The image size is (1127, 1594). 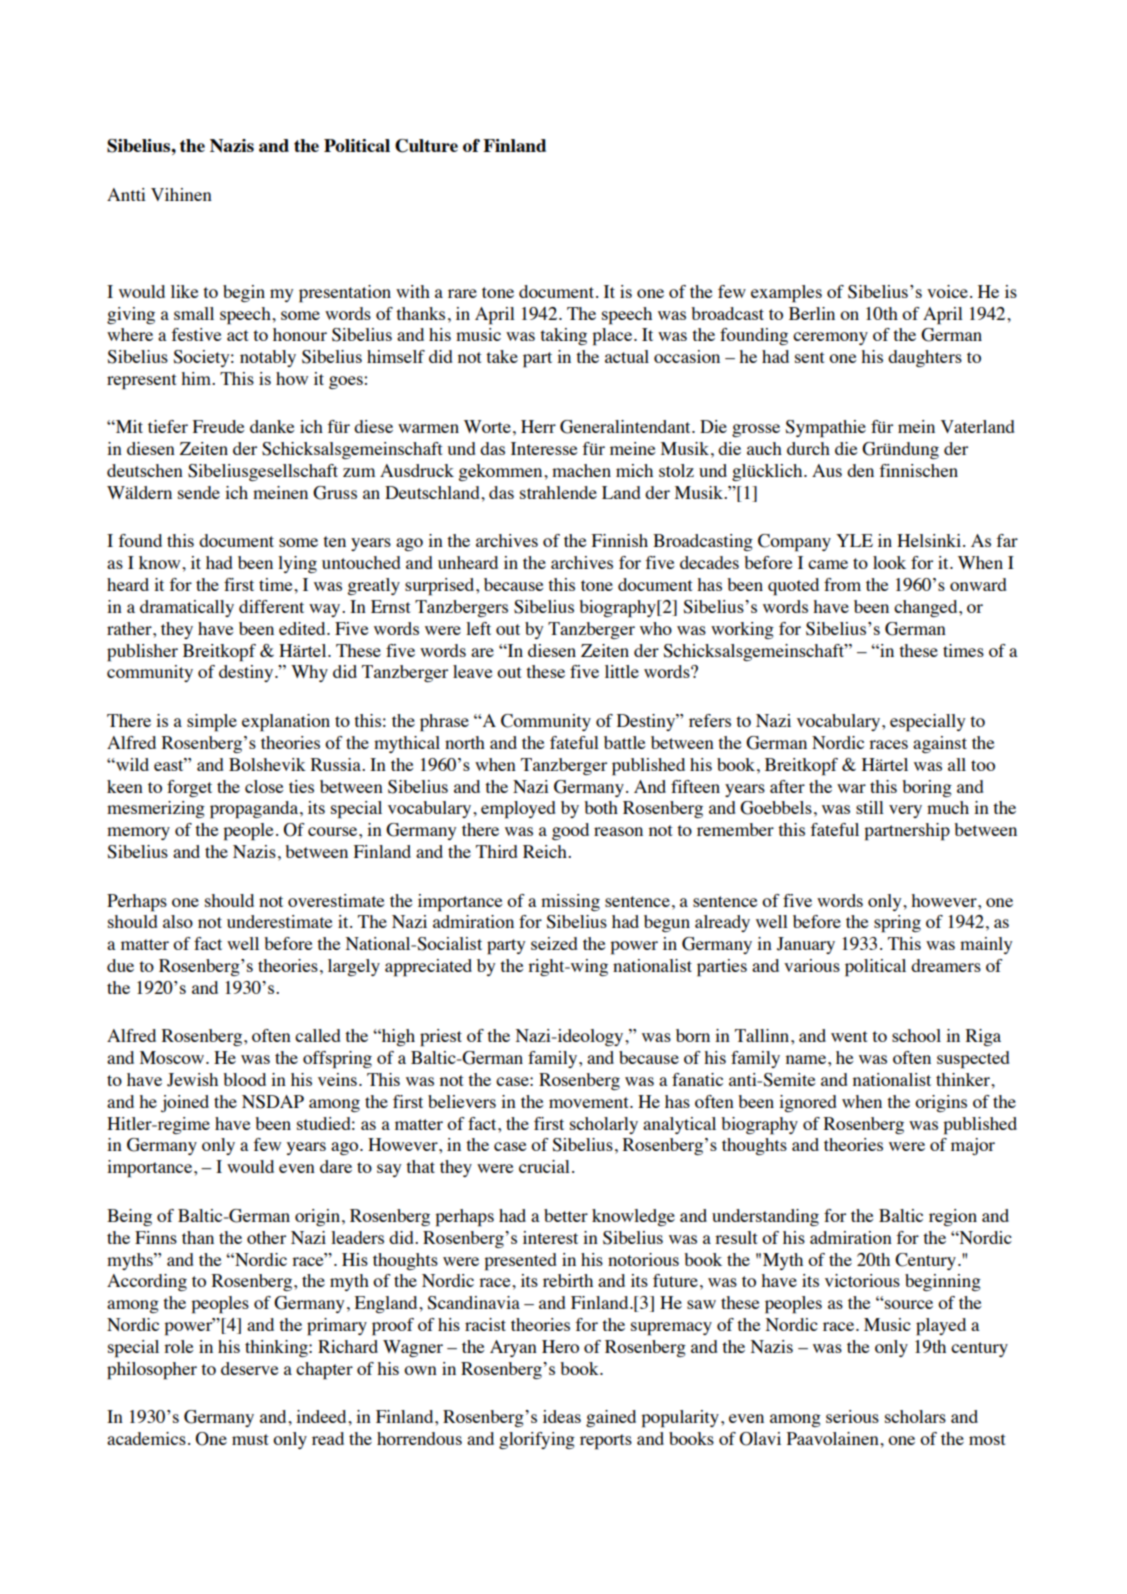 What do you see at coordinates (426, 146) in the document?
I see `Culture` at bounding box center [426, 146].
